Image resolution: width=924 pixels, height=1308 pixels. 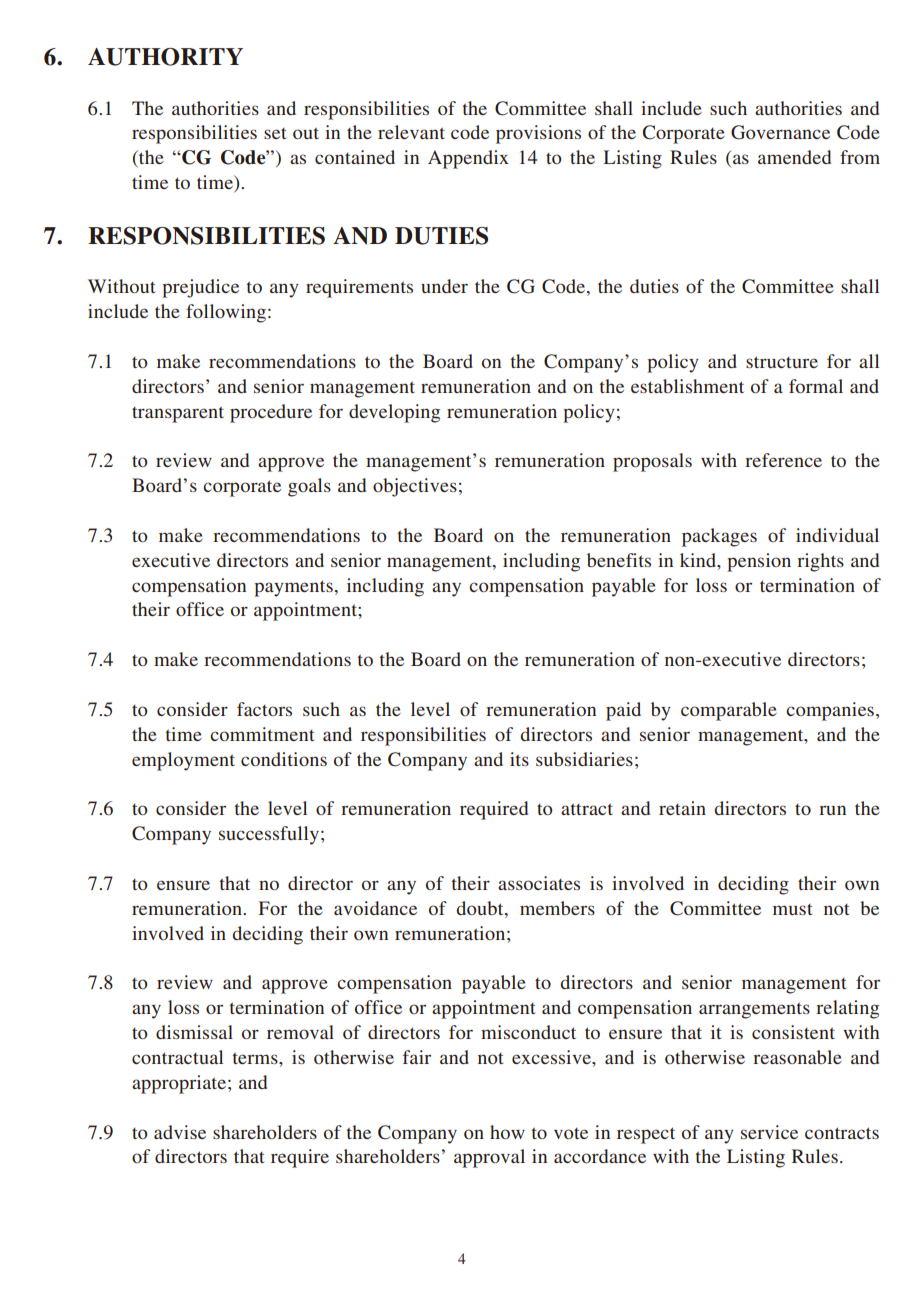 I want to click on must, so click(x=792, y=909).
